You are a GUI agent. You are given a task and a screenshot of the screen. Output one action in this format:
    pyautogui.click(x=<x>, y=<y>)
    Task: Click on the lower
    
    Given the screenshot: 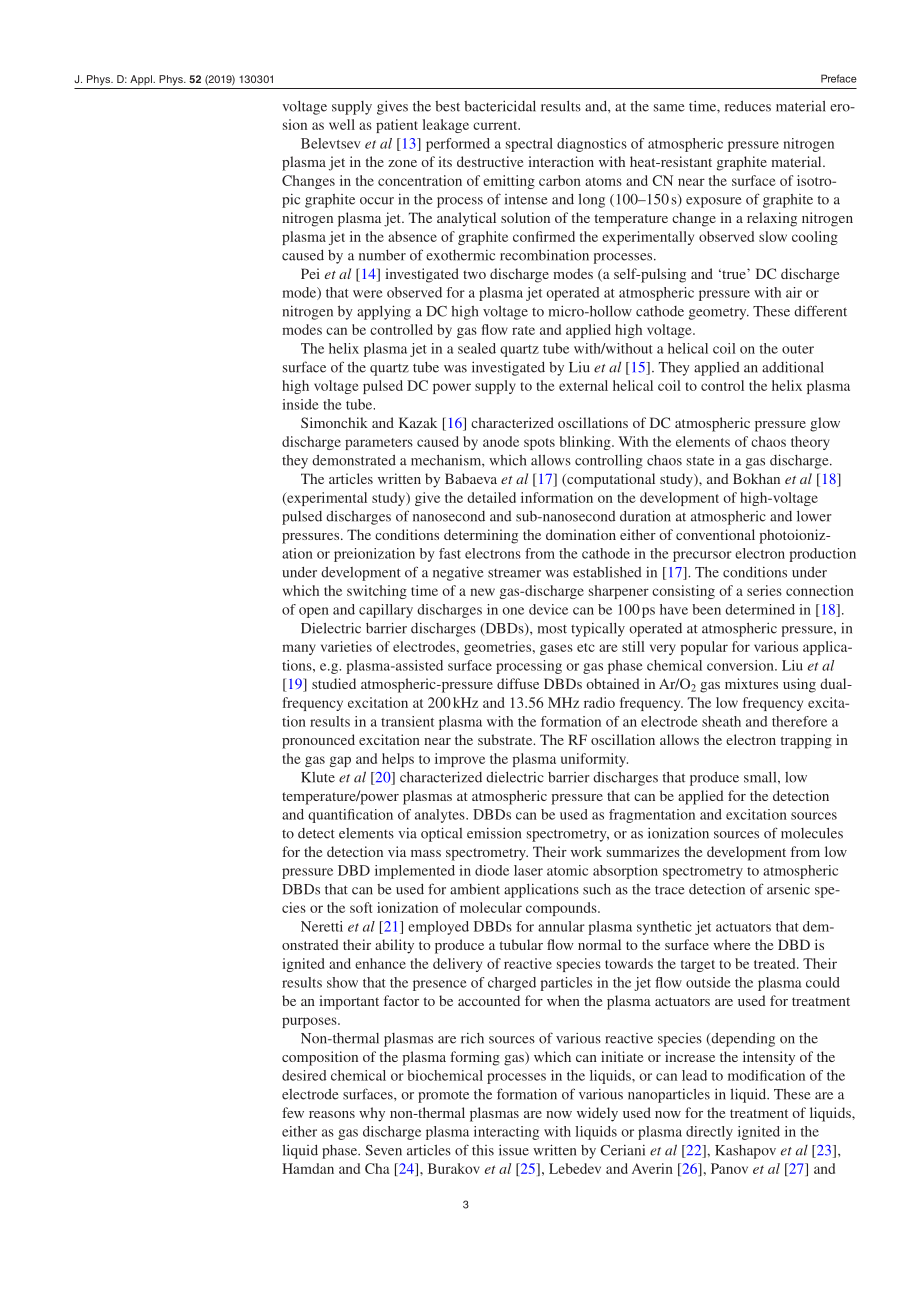 What is the action you would take?
    pyautogui.click(x=814, y=516)
